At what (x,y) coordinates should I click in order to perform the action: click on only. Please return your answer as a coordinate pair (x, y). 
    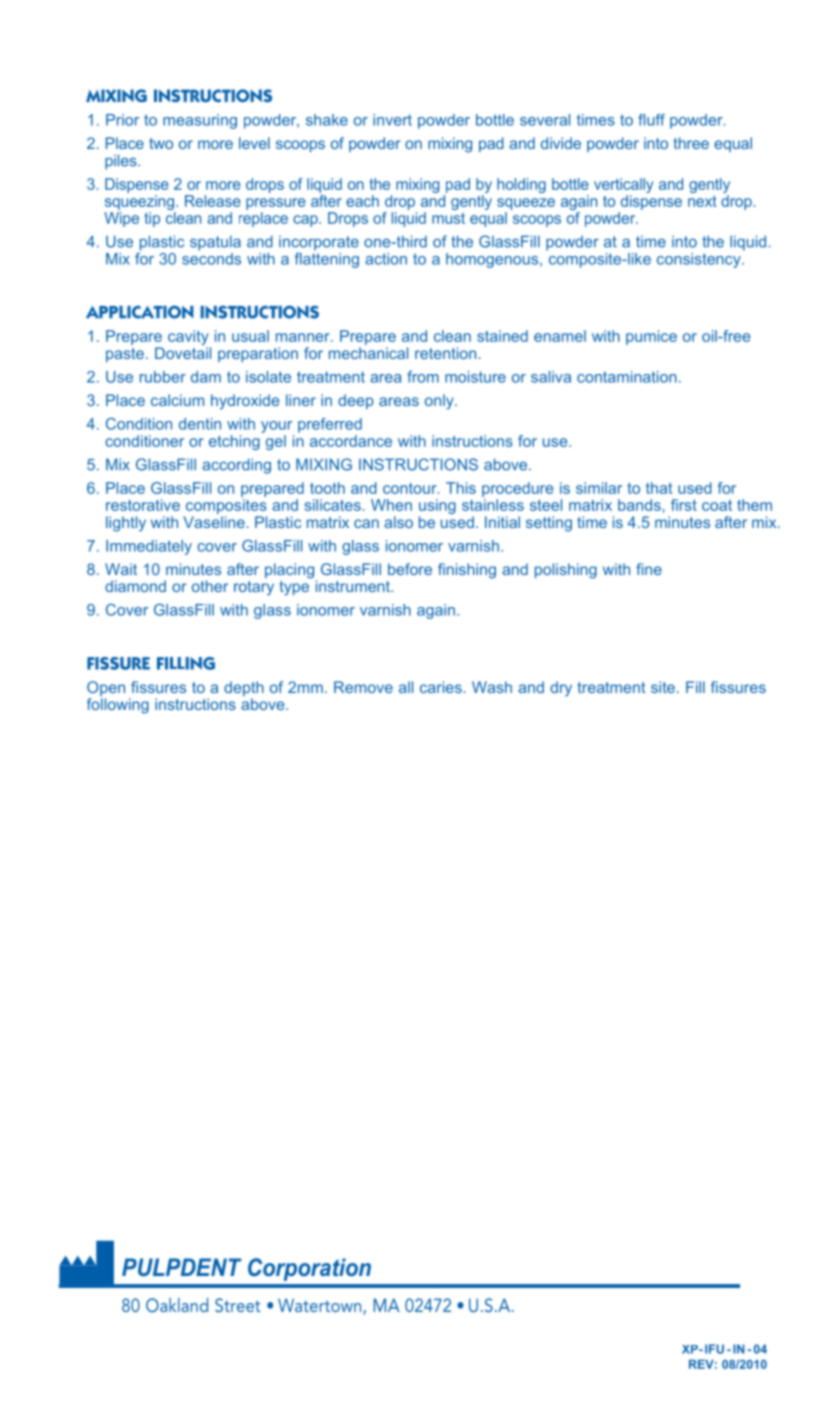
    Looking at the image, I should click on (440, 402).
